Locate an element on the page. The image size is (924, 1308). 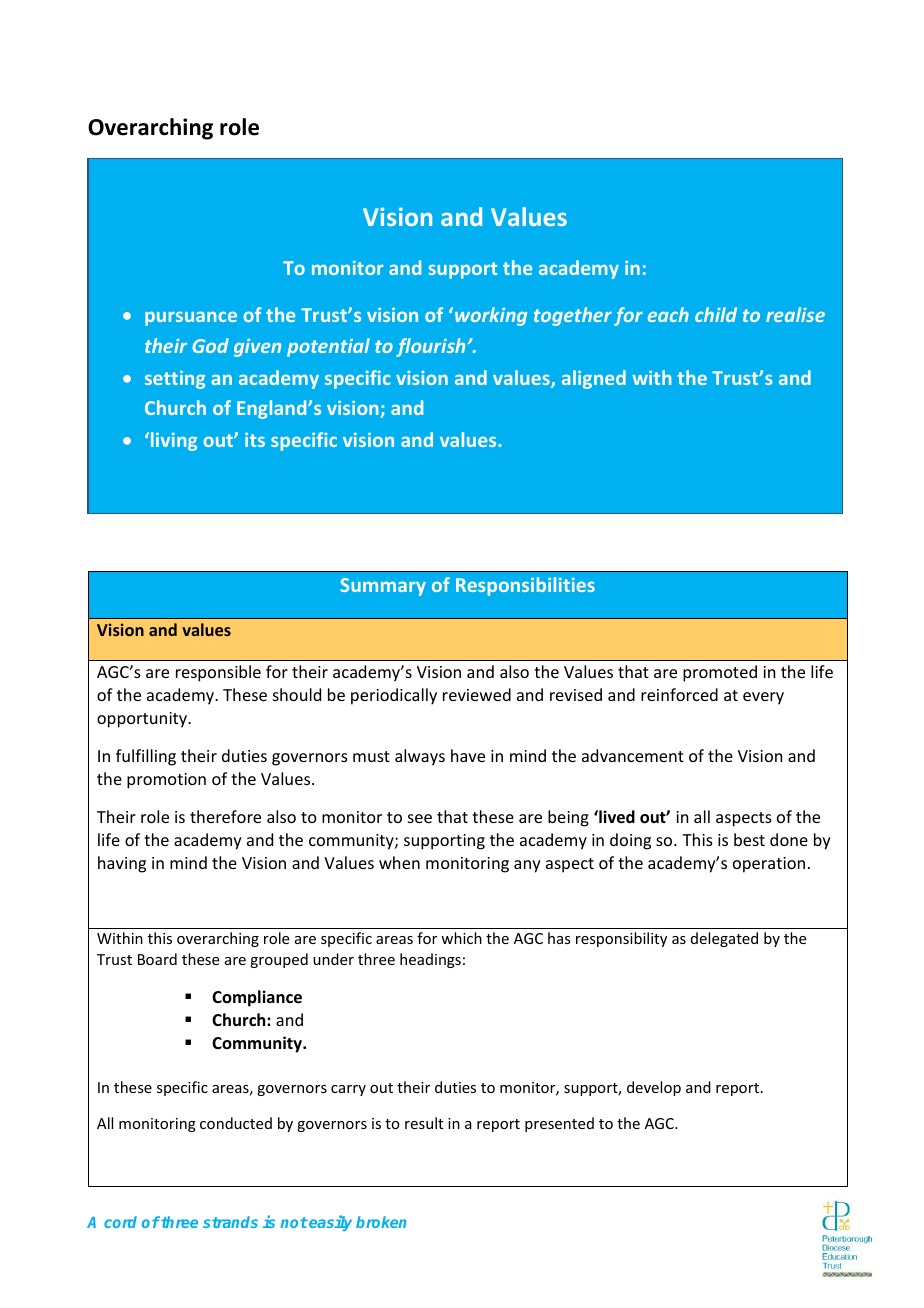
living is located at coordinates (174, 441).
